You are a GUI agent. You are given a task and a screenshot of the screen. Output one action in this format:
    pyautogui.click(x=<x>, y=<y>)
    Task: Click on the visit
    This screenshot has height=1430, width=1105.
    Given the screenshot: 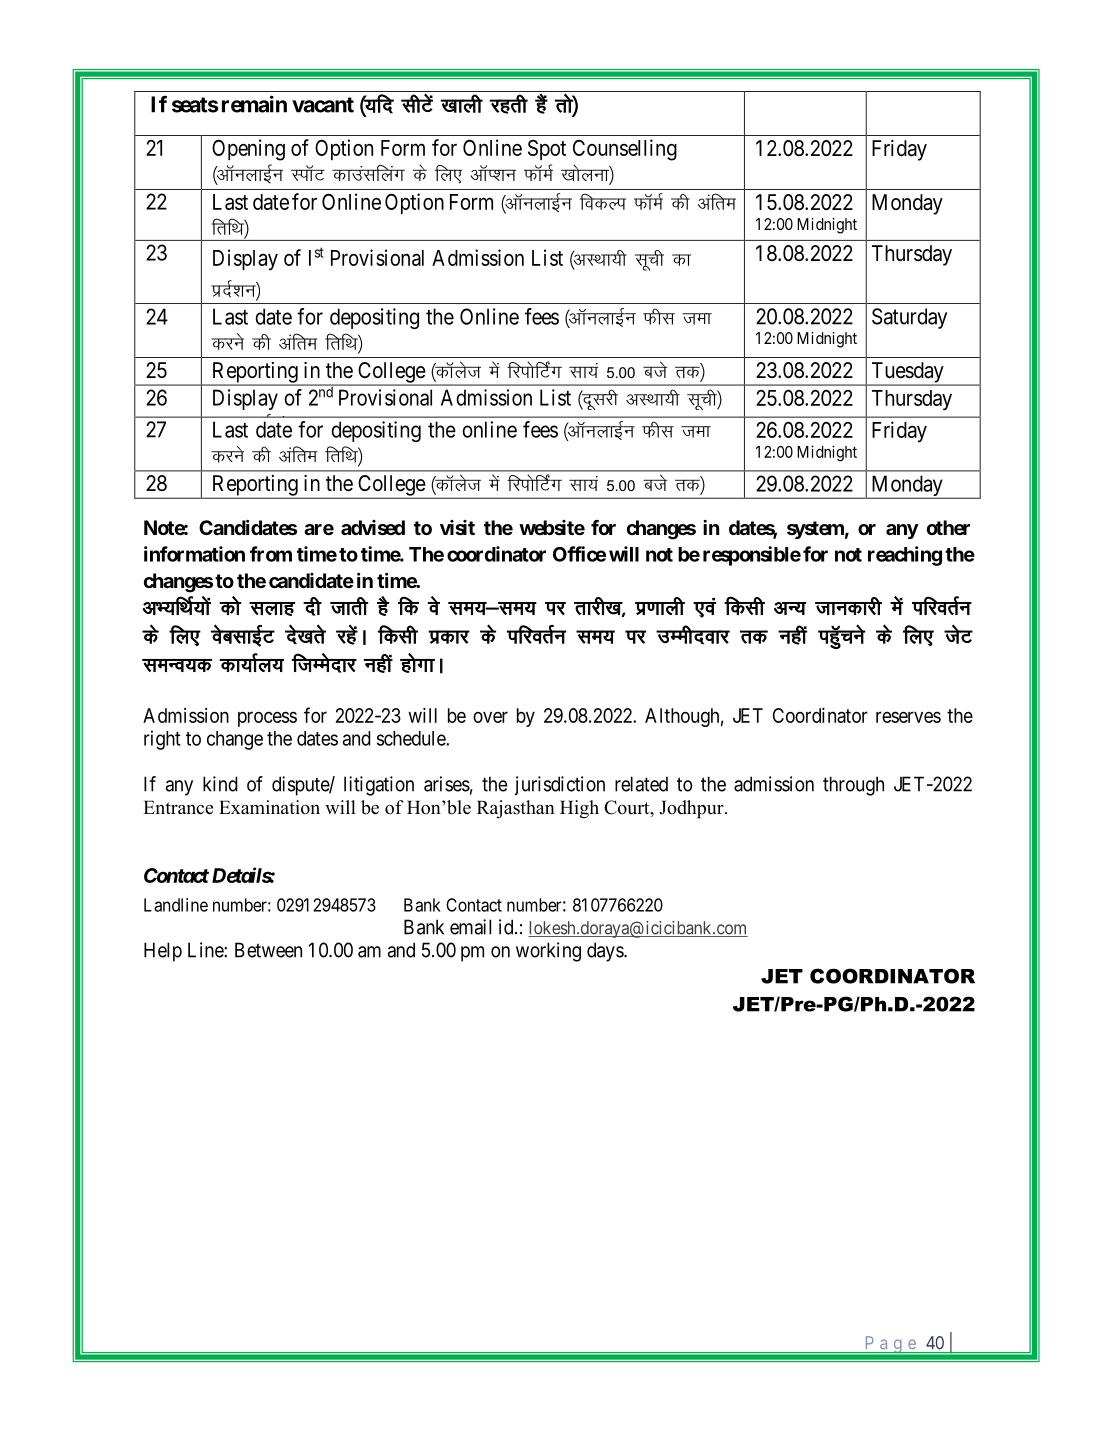 What is the action you would take?
    pyautogui.click(x=457, y=527)
